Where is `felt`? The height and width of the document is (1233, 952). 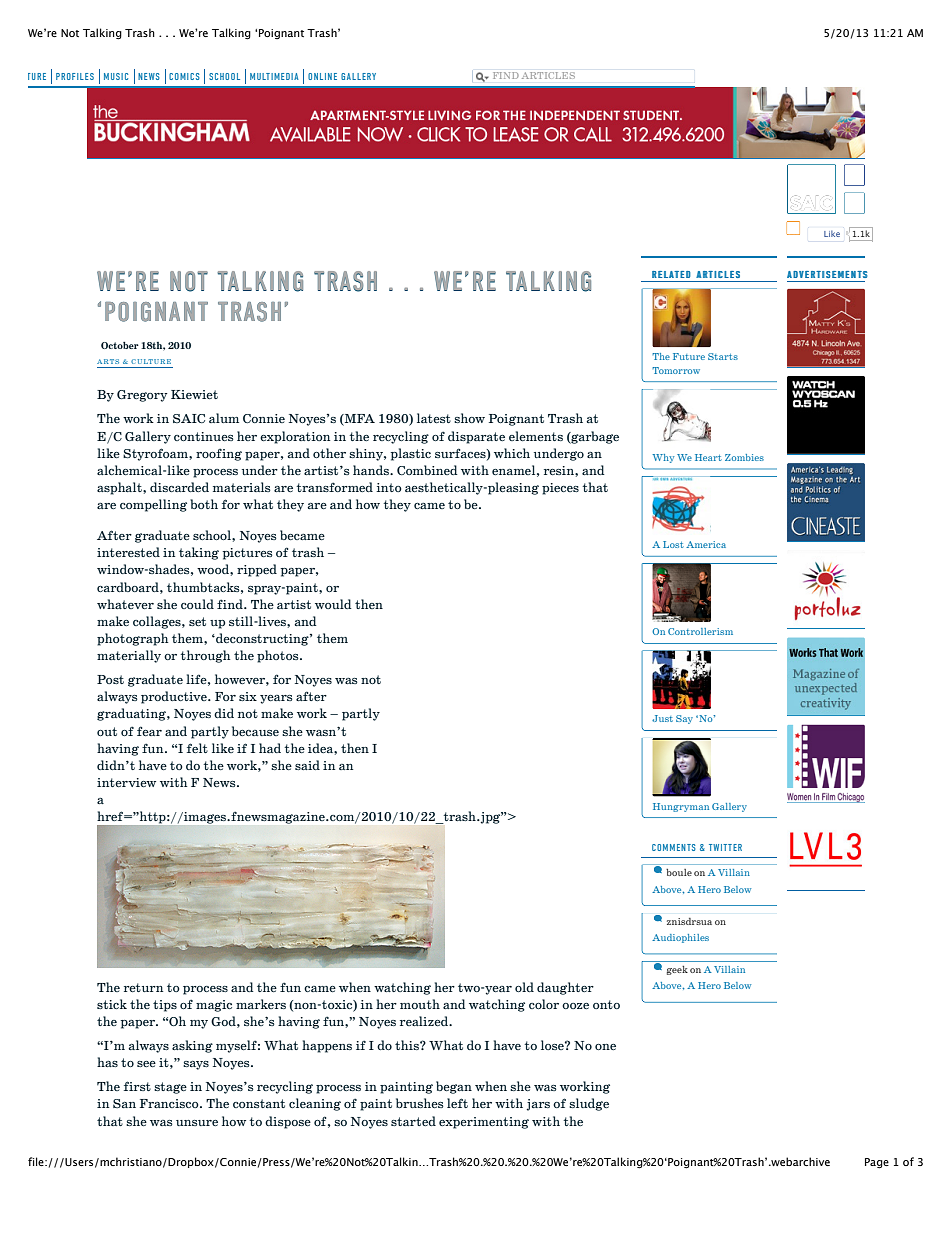 felt is located at coordinates (197, 748).
